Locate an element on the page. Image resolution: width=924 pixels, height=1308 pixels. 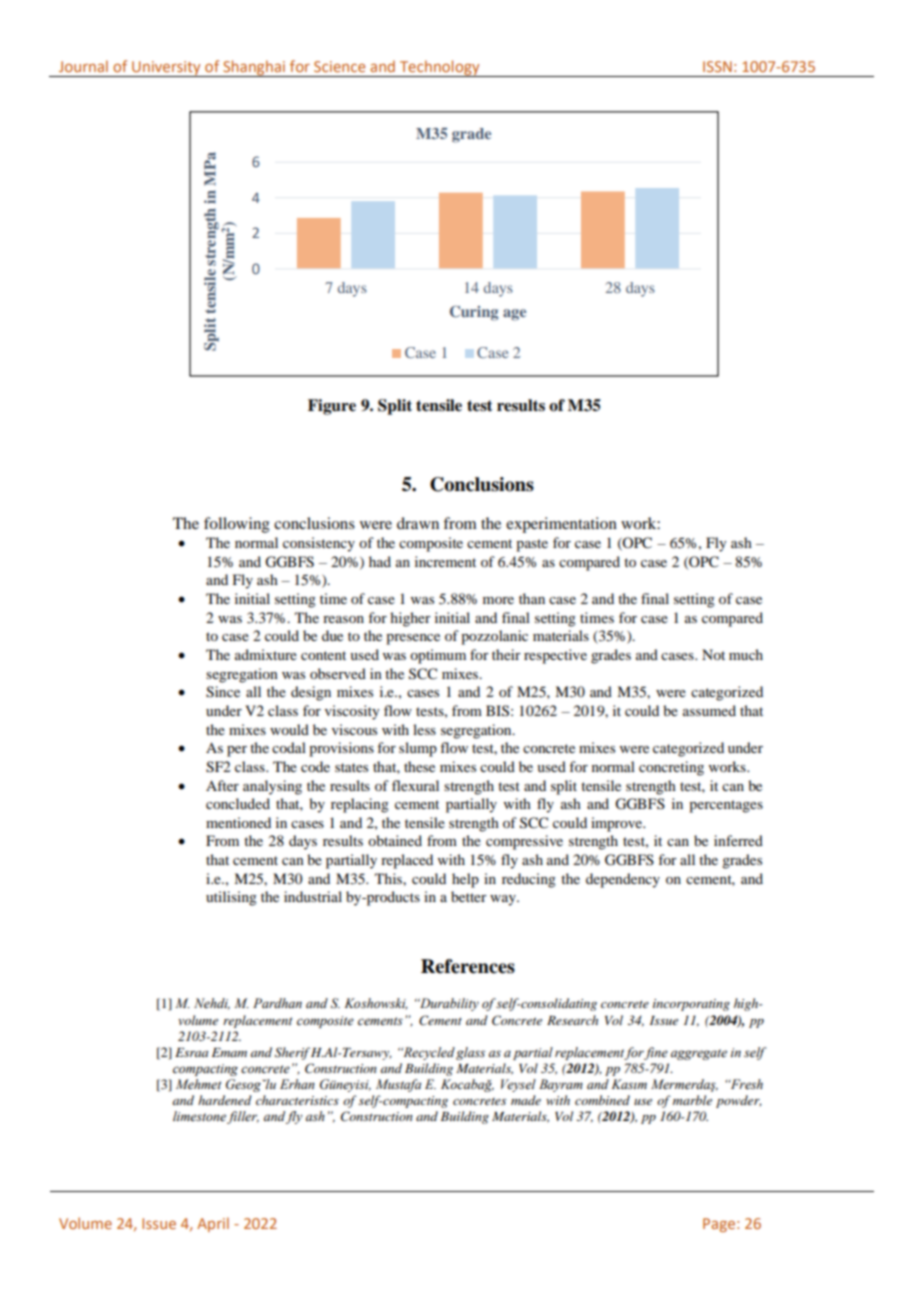
Since is located at coordinates (223, 692).
